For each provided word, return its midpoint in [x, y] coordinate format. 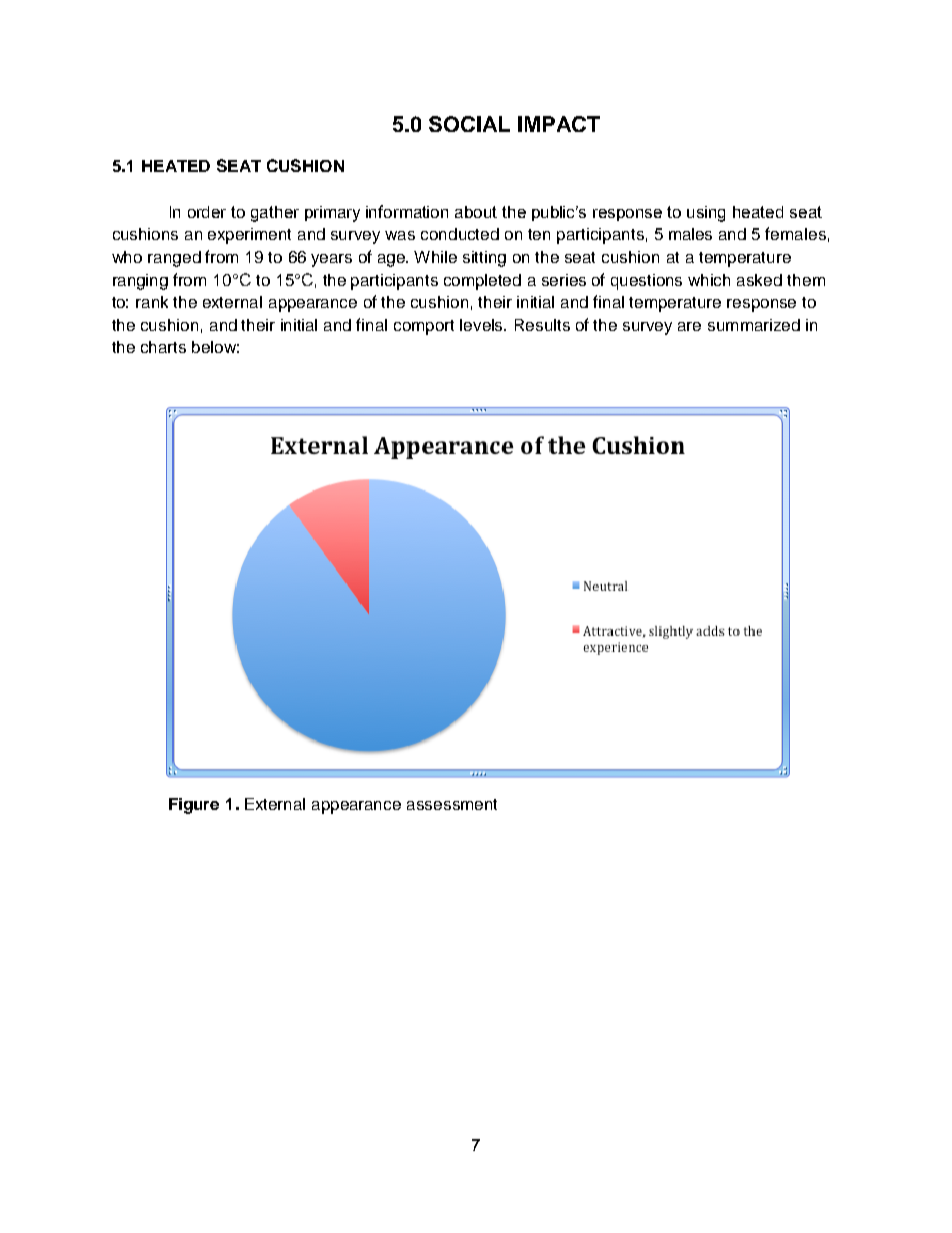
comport [424, 327]
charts [163, 347]
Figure [194, 806]
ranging [140, 282]
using [706, 214]
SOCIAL [469, 124]
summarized [754, 325]
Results [542, 325]
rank [152, 302]
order [207, 212]
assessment [452, 804]
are [689, 326]
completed [482, 282]
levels [483, 325]
